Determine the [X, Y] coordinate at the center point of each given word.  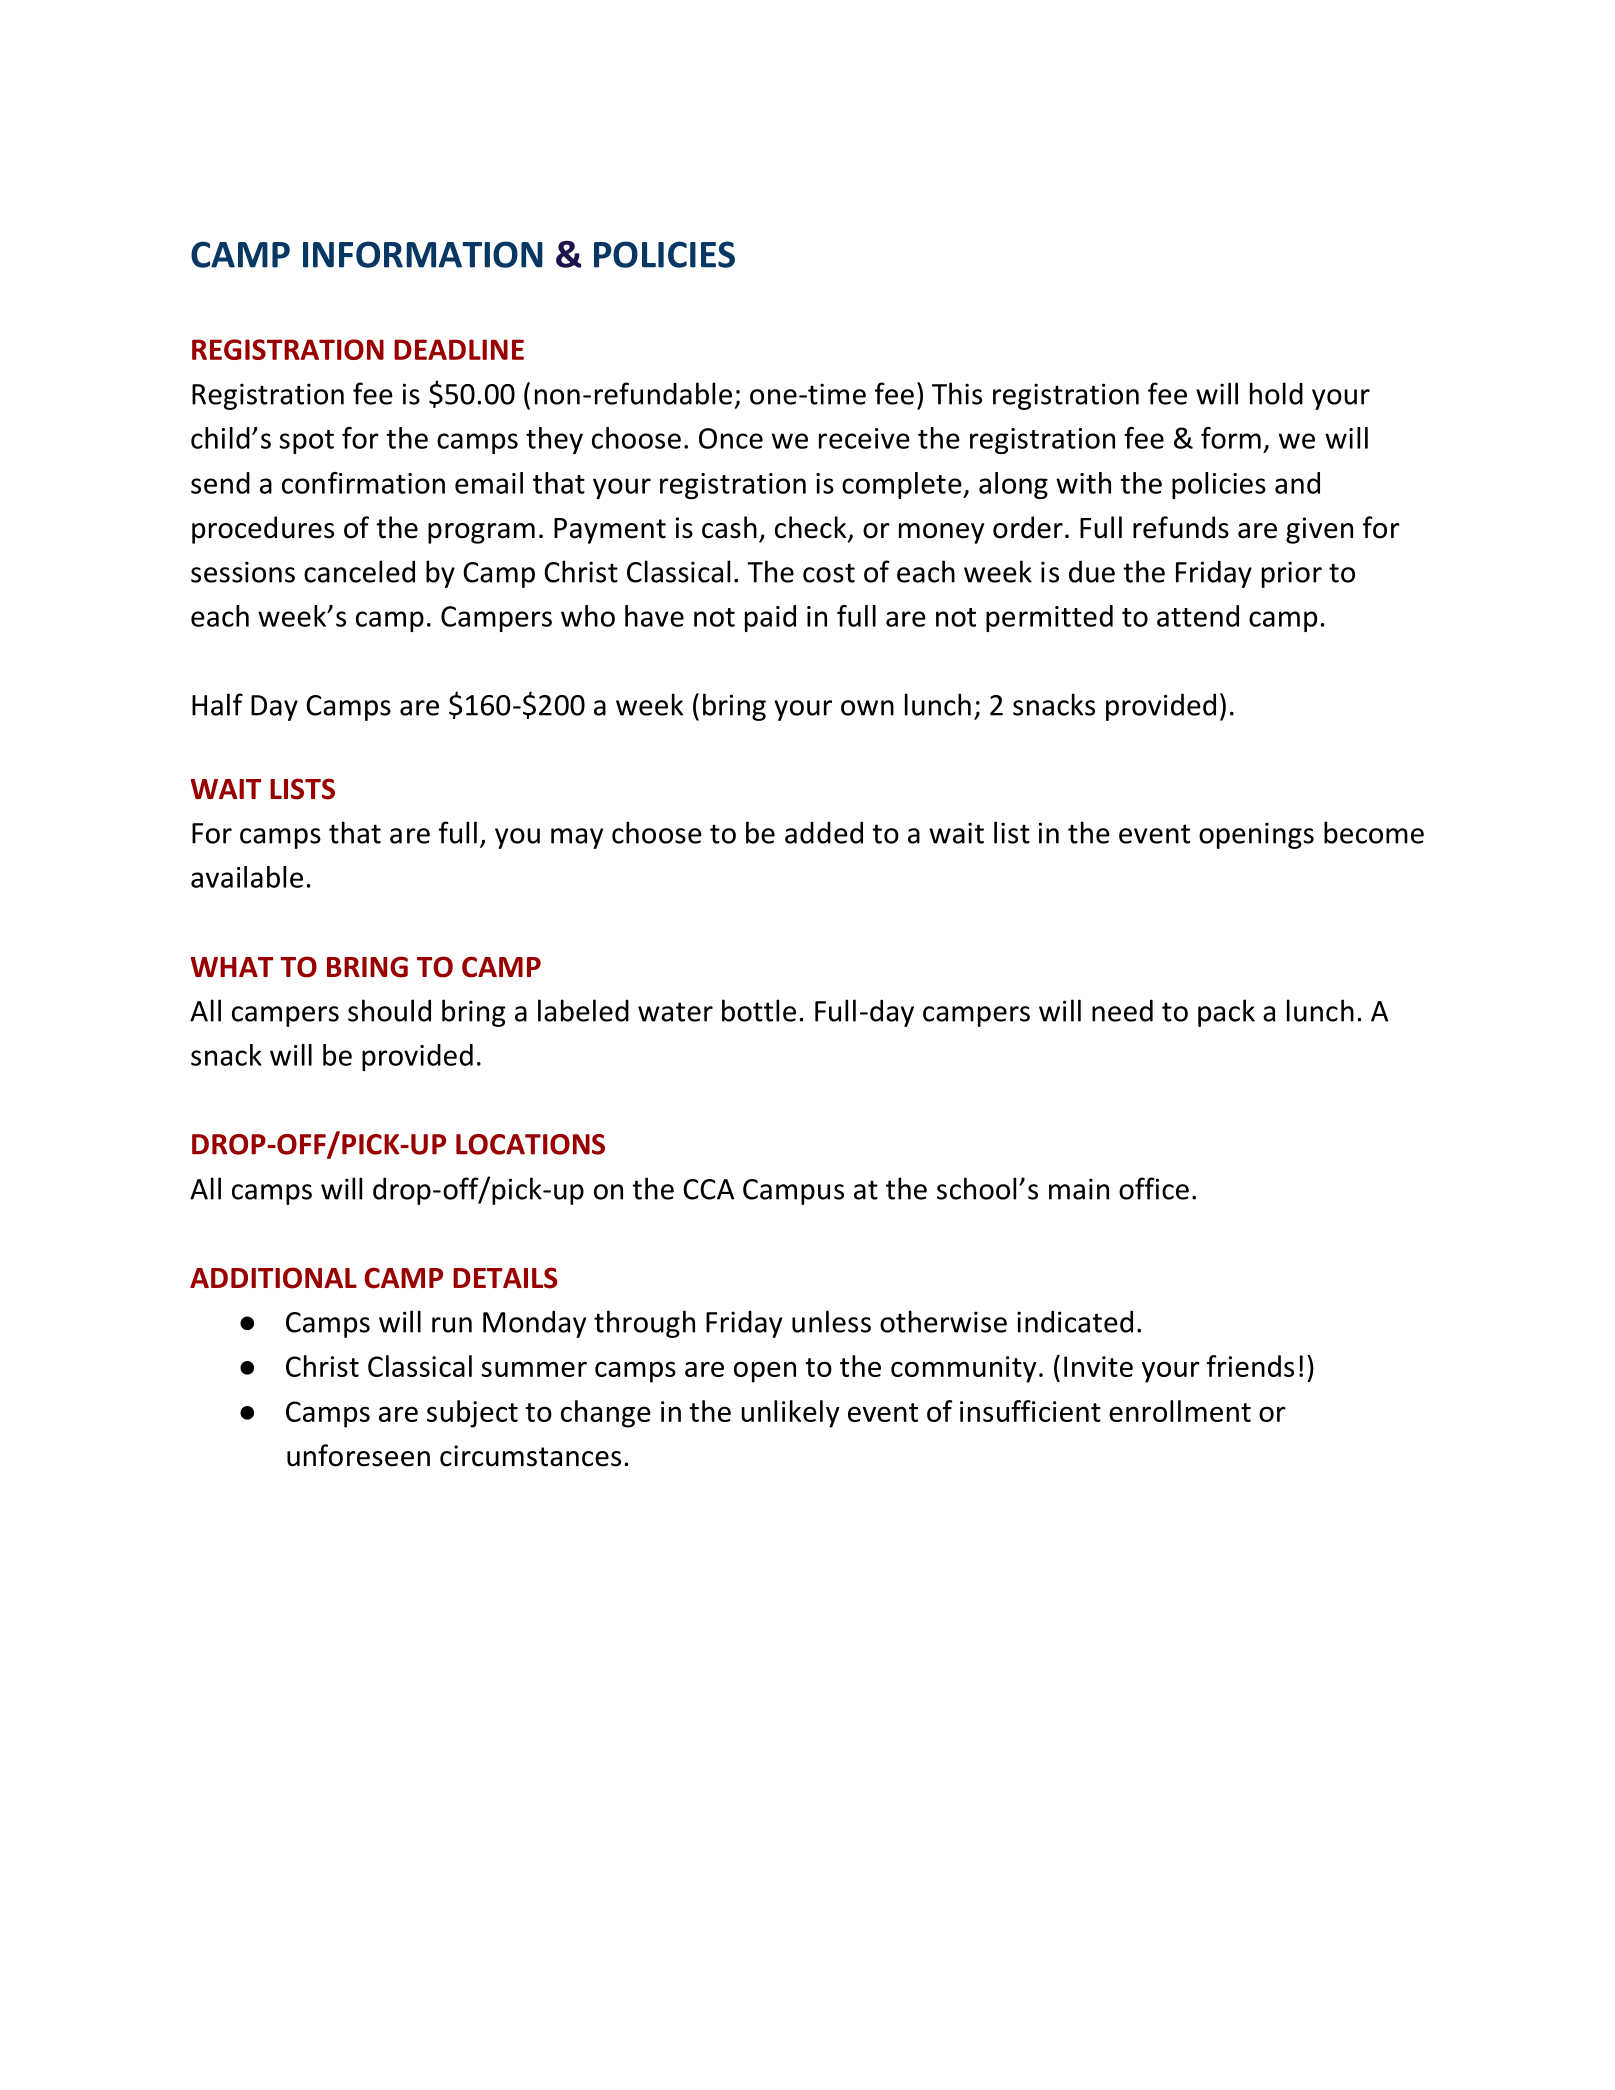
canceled [359, 571]
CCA [708, 1189]
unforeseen [358, 1455]
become [1374, 832]
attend [1198, 616]
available [247, 877]
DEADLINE [459, 349]
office [1154, 1188]
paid [770, 618]
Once [731, 438]
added [824, 832]
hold [1276, 393]
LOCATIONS [530, 1144]
